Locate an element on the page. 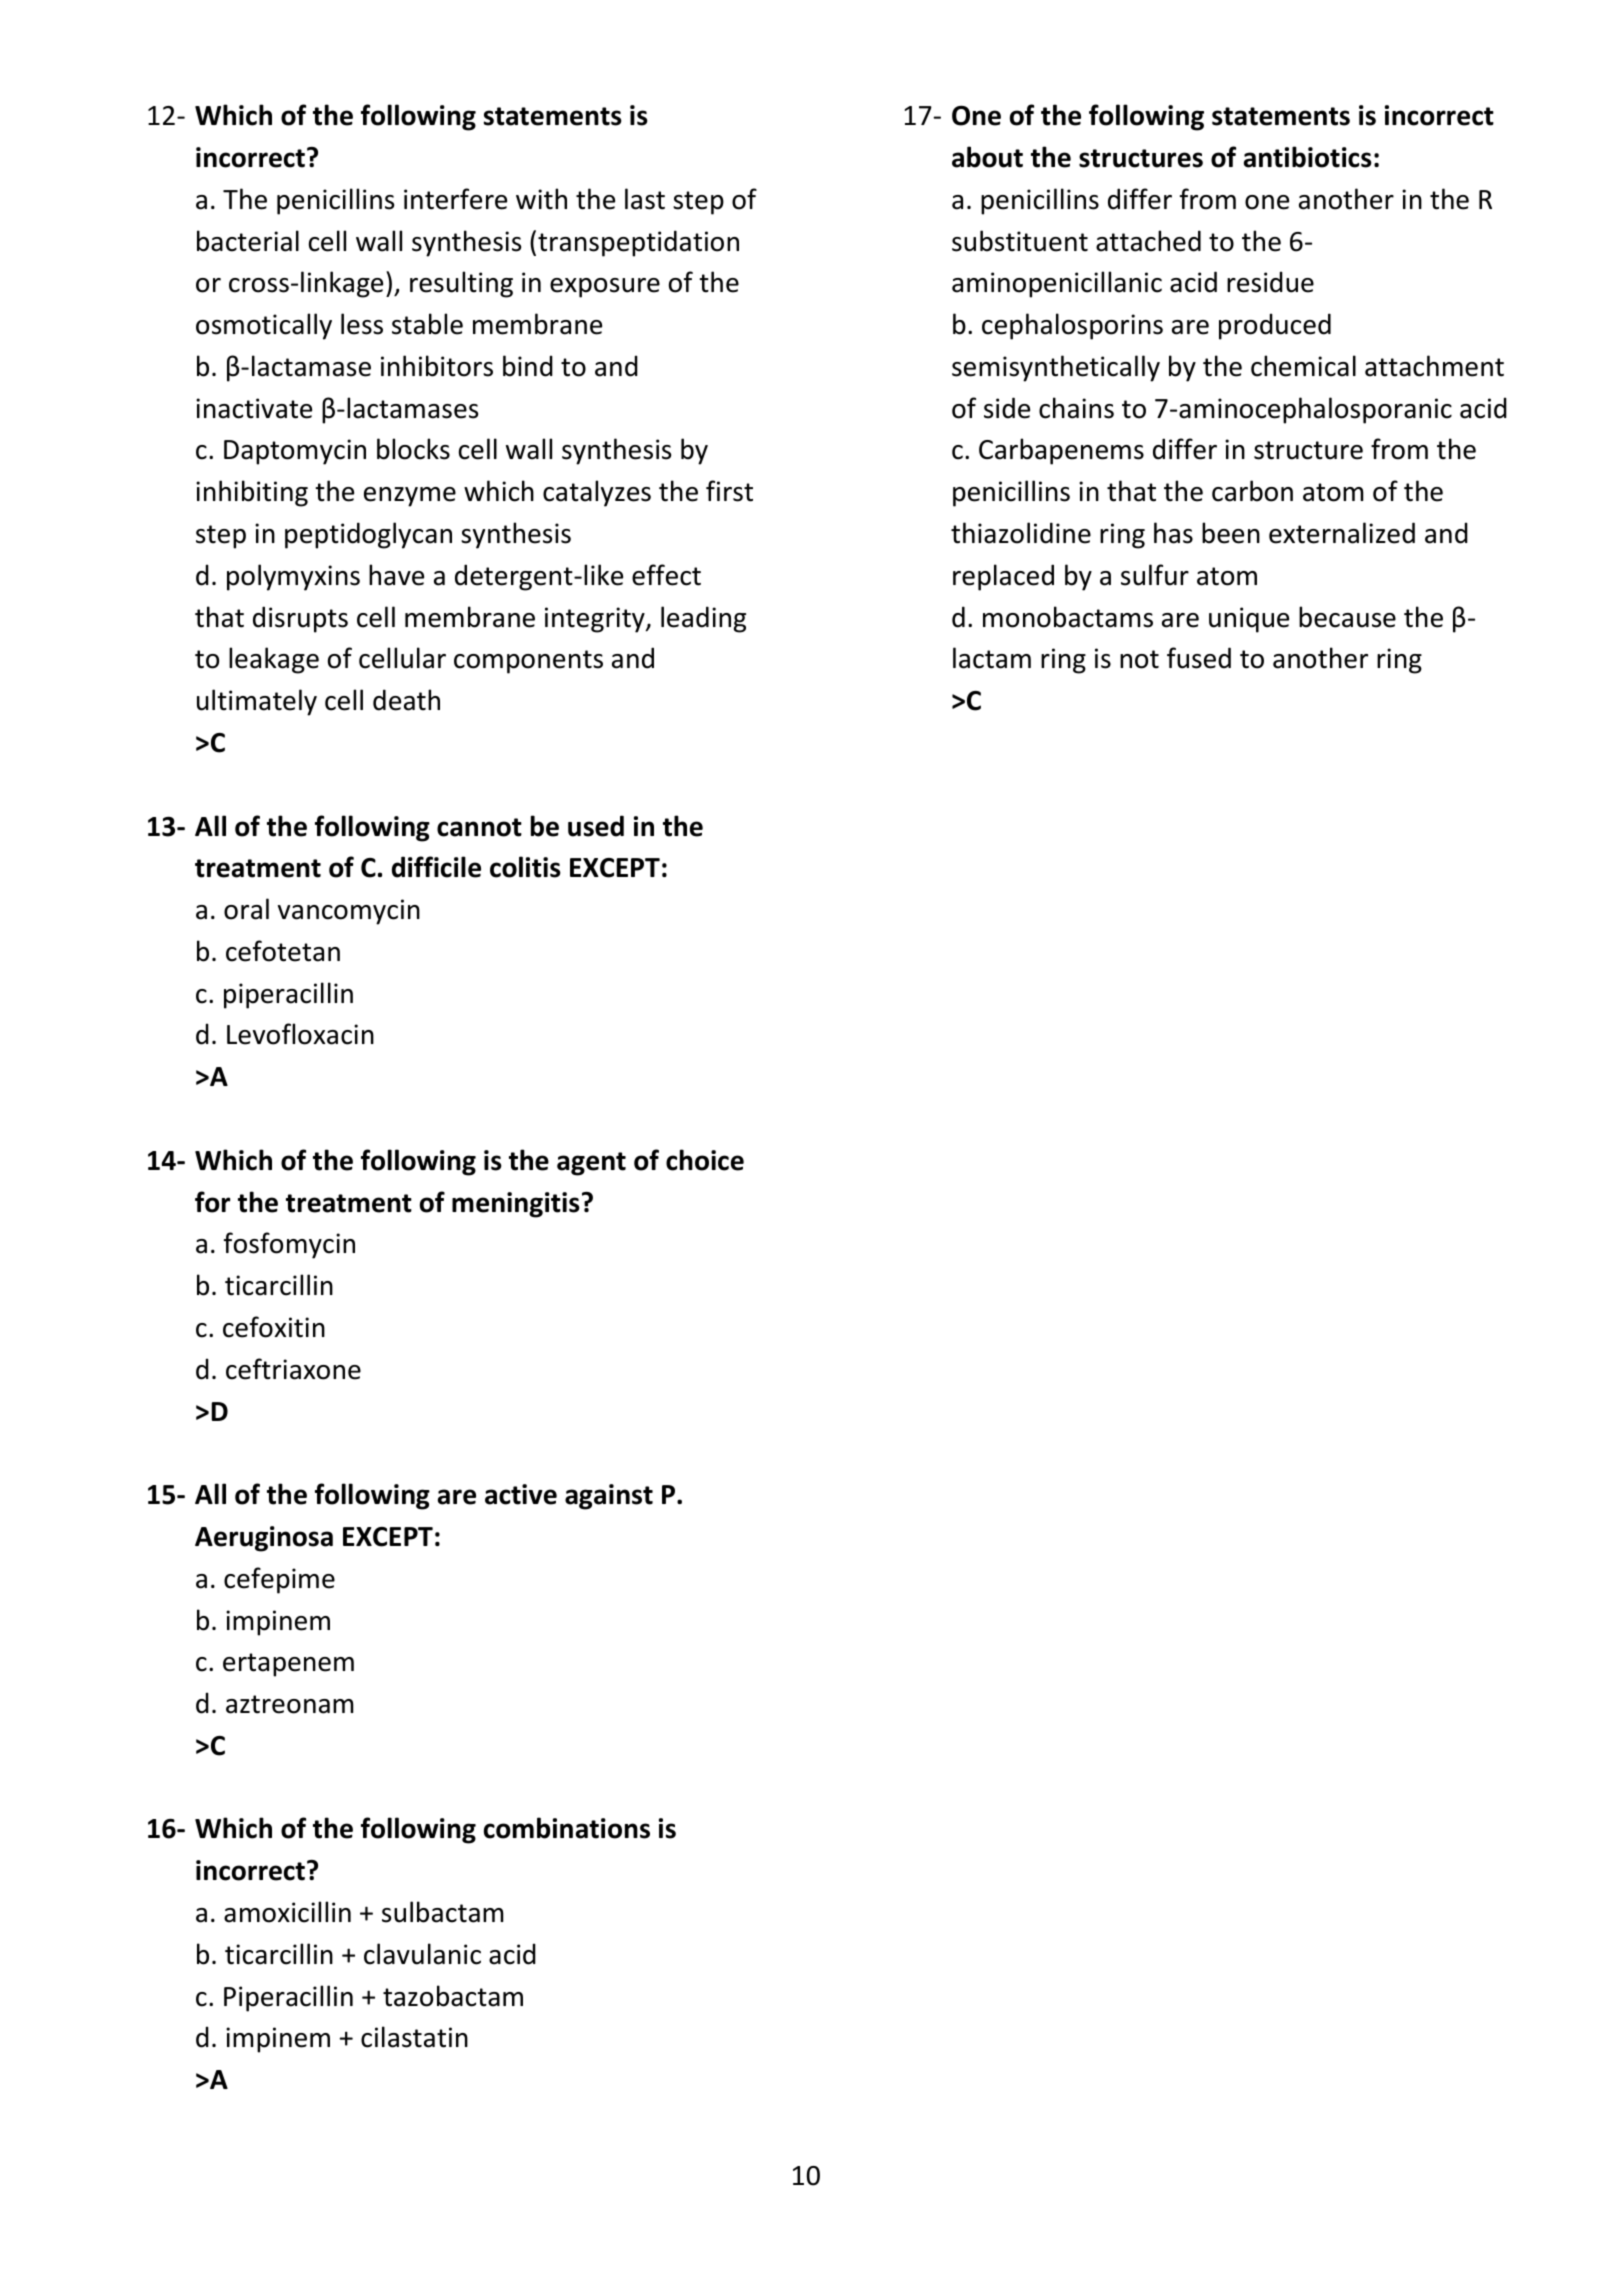  amoxicillin is located at coordinates (287, 1912).
